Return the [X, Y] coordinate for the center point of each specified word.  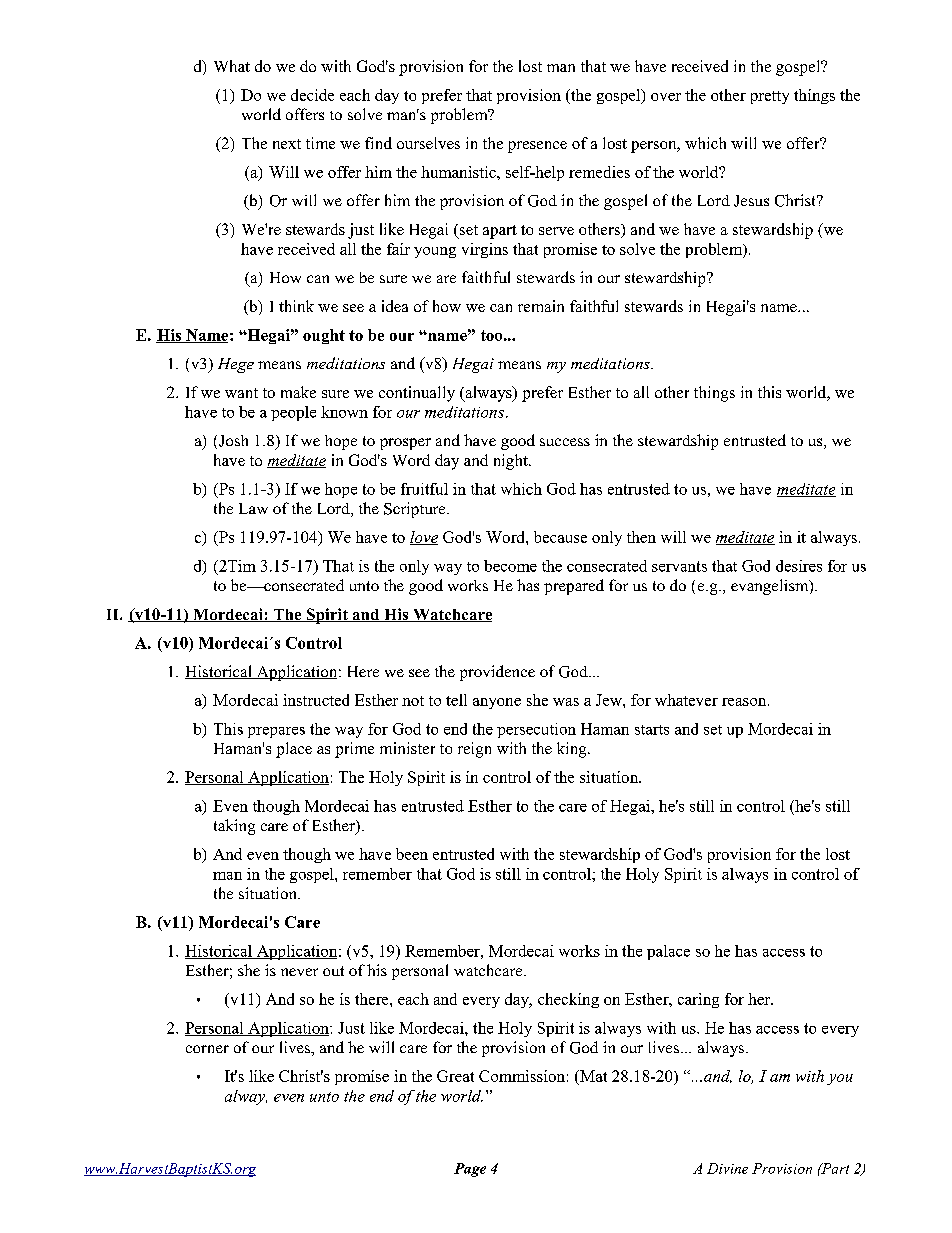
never [299, 972]
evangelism [771, 587]
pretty [770, 97]
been [412, 854]
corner [207, 1049]
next [287, 144]
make [298, 392]
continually [417, 394]
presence [537, 147]
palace [668, 952]
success [565, 442]
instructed [316, 700]
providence [497, 673]
